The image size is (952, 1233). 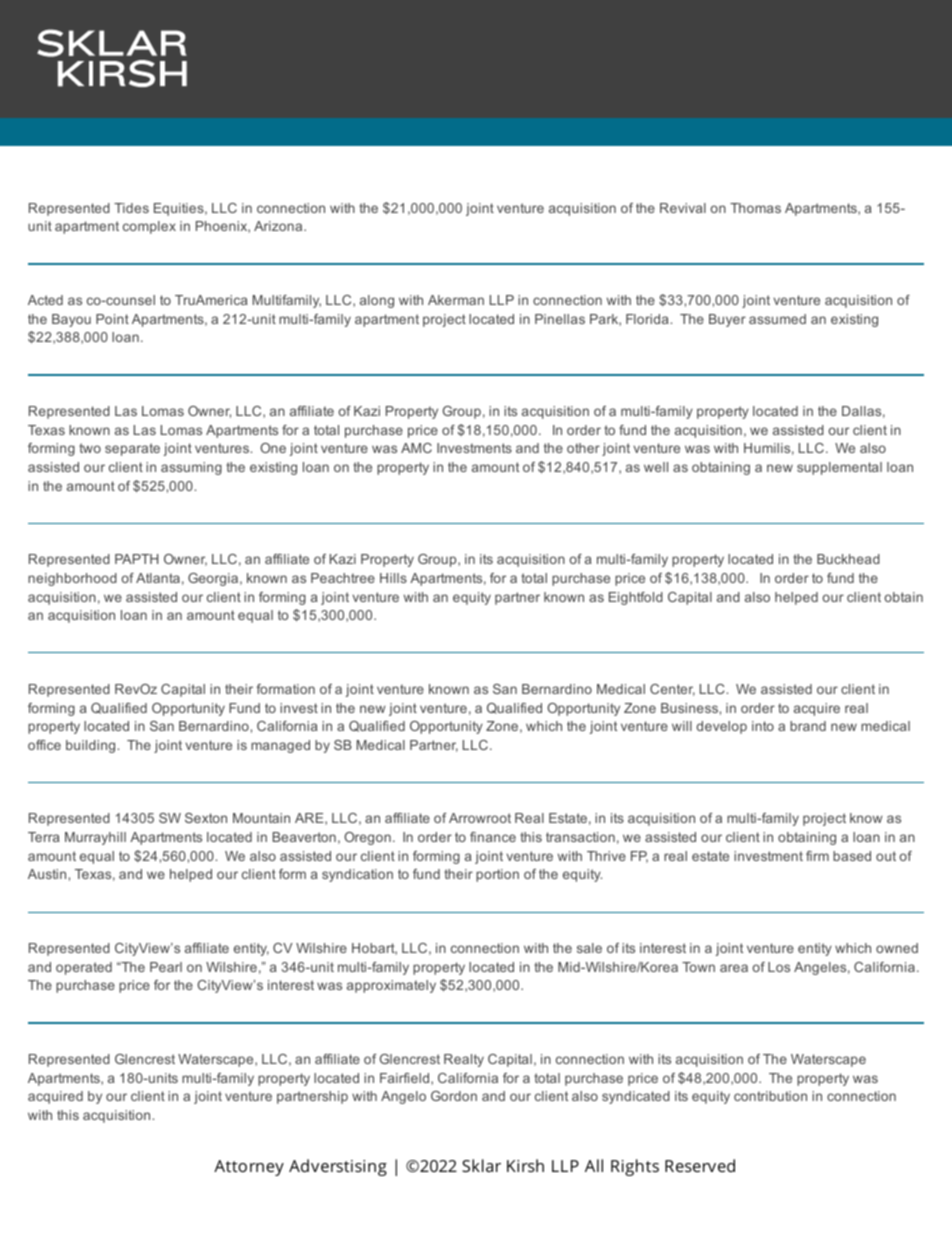 What do you see at coordinates (149, 227) in the document?
I see `complex` at bounding box center [149, 227].
